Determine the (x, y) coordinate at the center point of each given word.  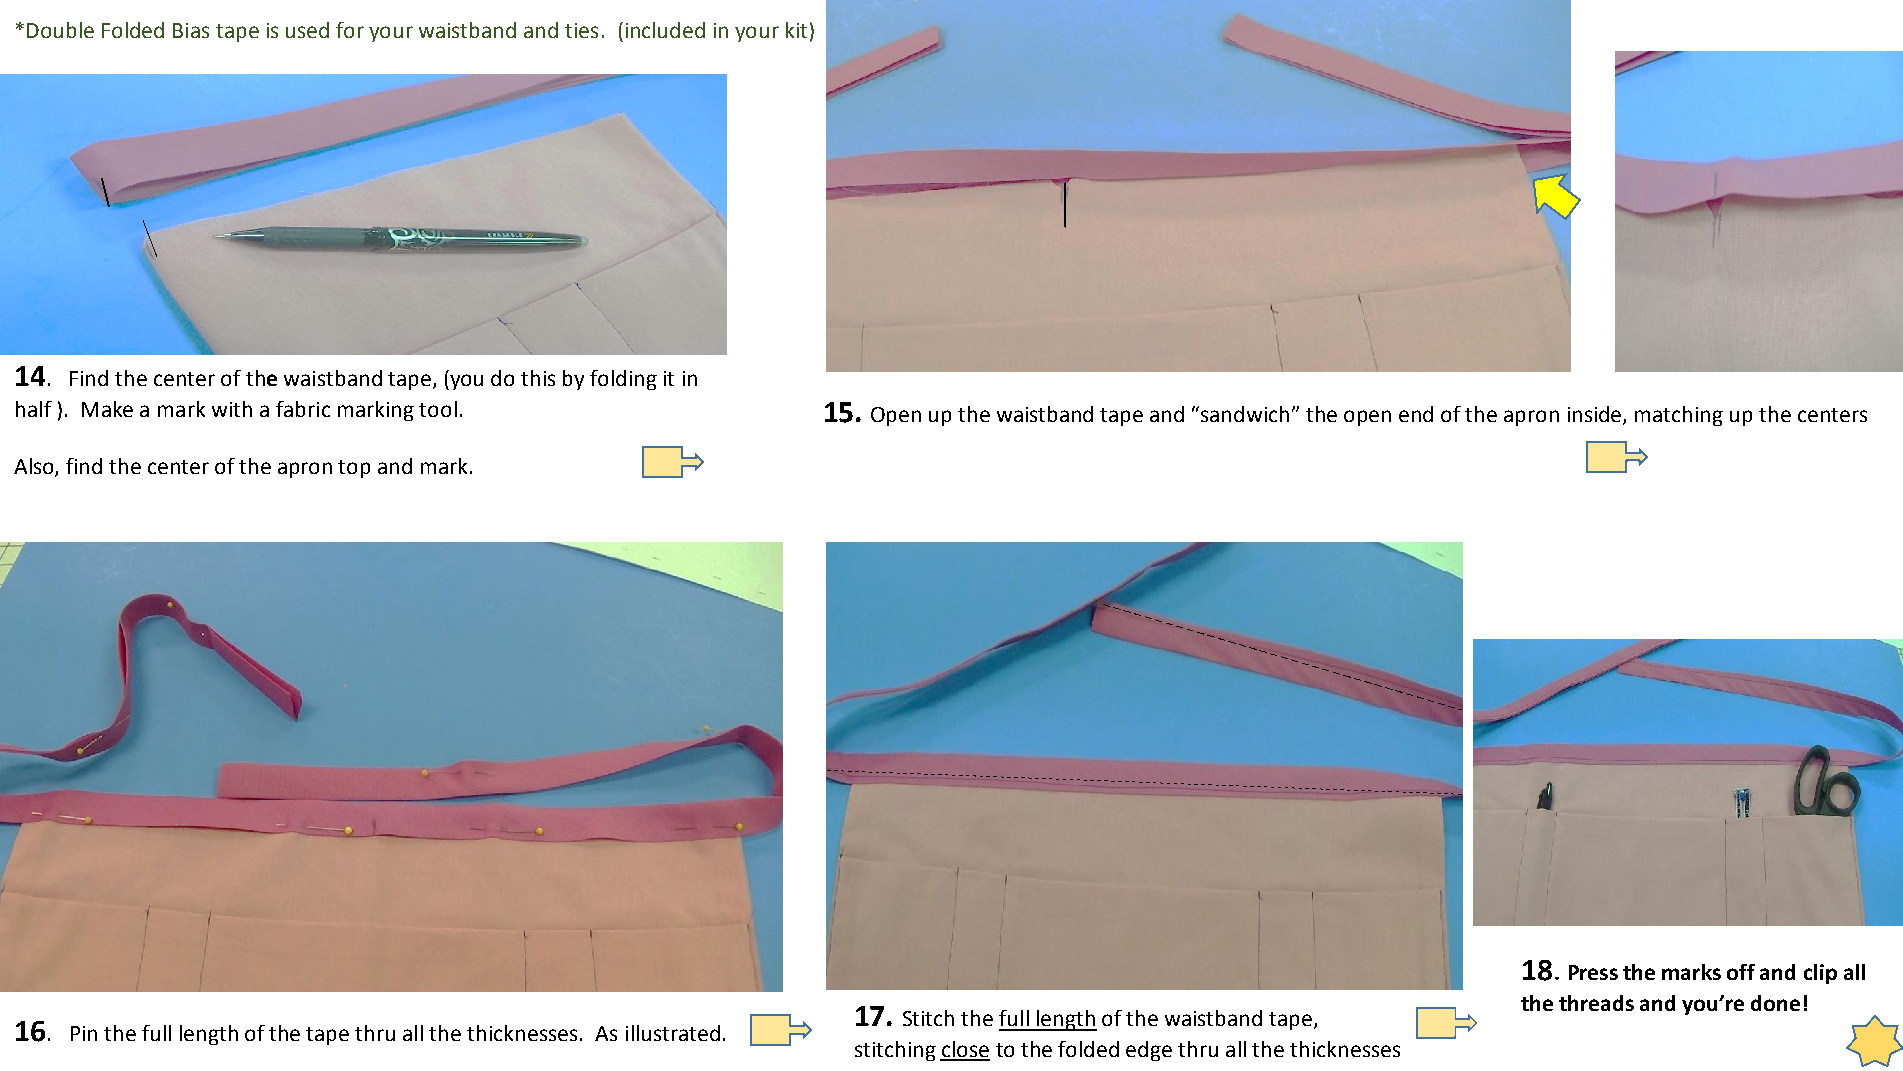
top (354, 469)
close (965, 1050)
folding (623, 380)
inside (1596, 415)
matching (1679, 416)
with (232, 409)
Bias (191, 30)
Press (1593, 972)
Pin (84, 1033)
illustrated (673, 1033)
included (665, 30)
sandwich (1245, 414)
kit (796, 30)
